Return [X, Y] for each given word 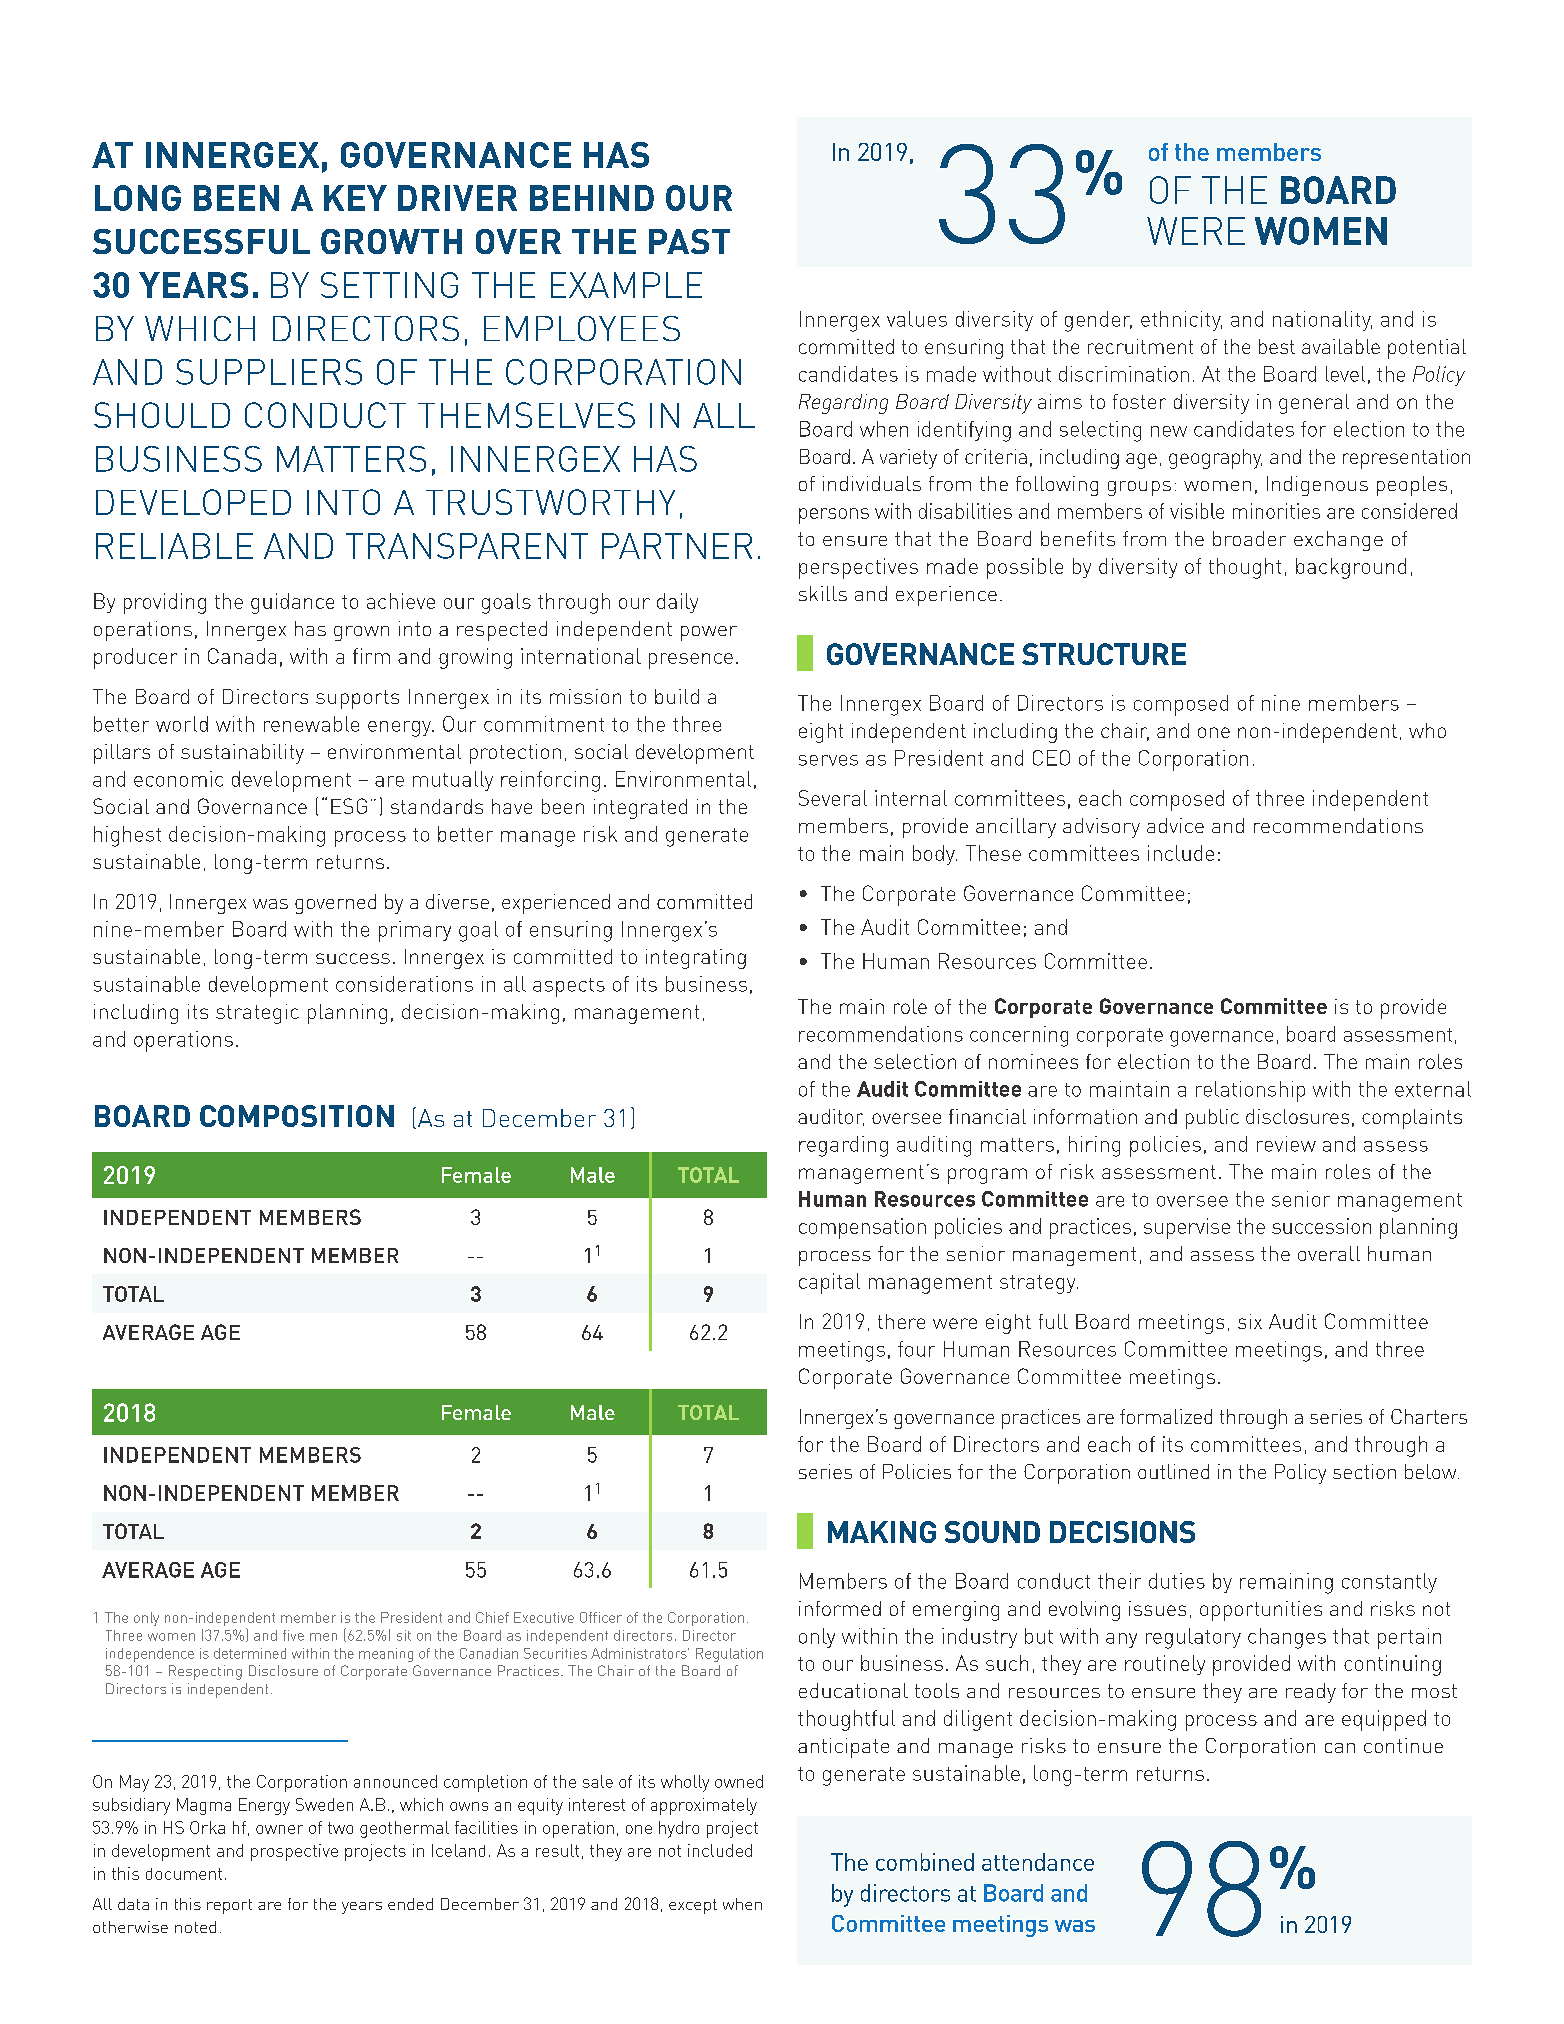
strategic [257, 1014]
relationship [1250, 1091]
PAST [689, 241]
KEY [355, 198]
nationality [1322, 321]
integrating [696, 959]
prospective [294, 1852]
